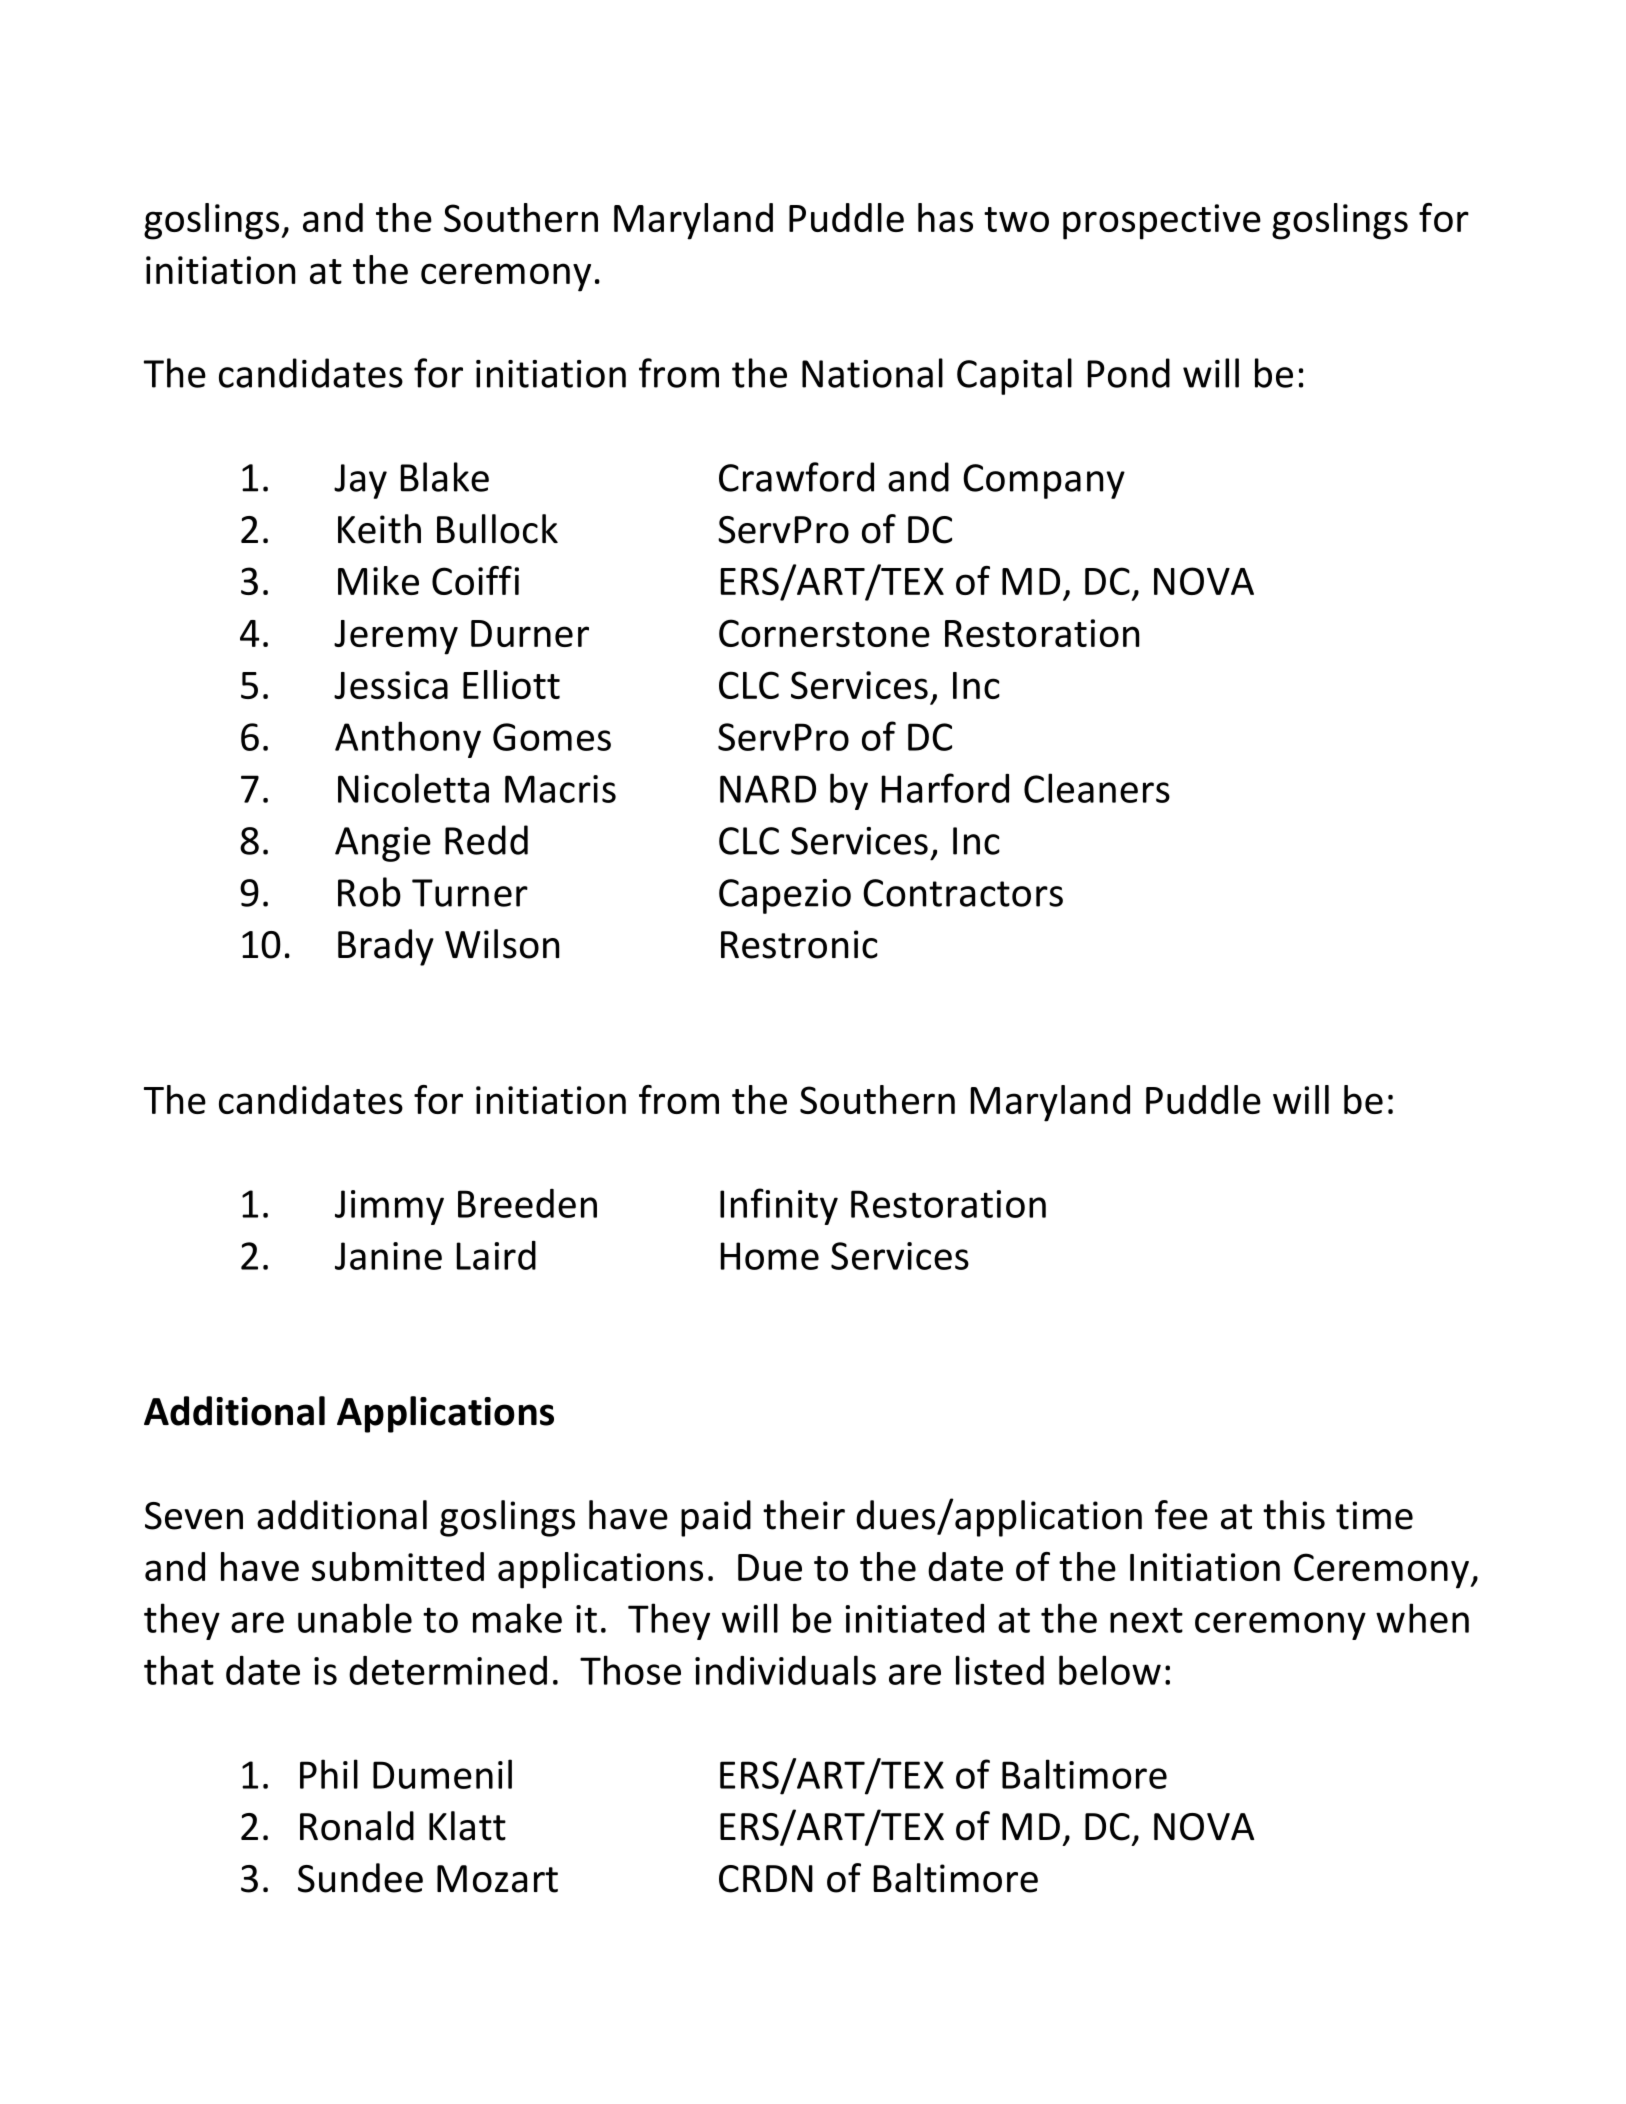 This page has height=2104, width=1626. Describe the element at coordinates (388, 1256) in the page. I see `Janine` at that location.
